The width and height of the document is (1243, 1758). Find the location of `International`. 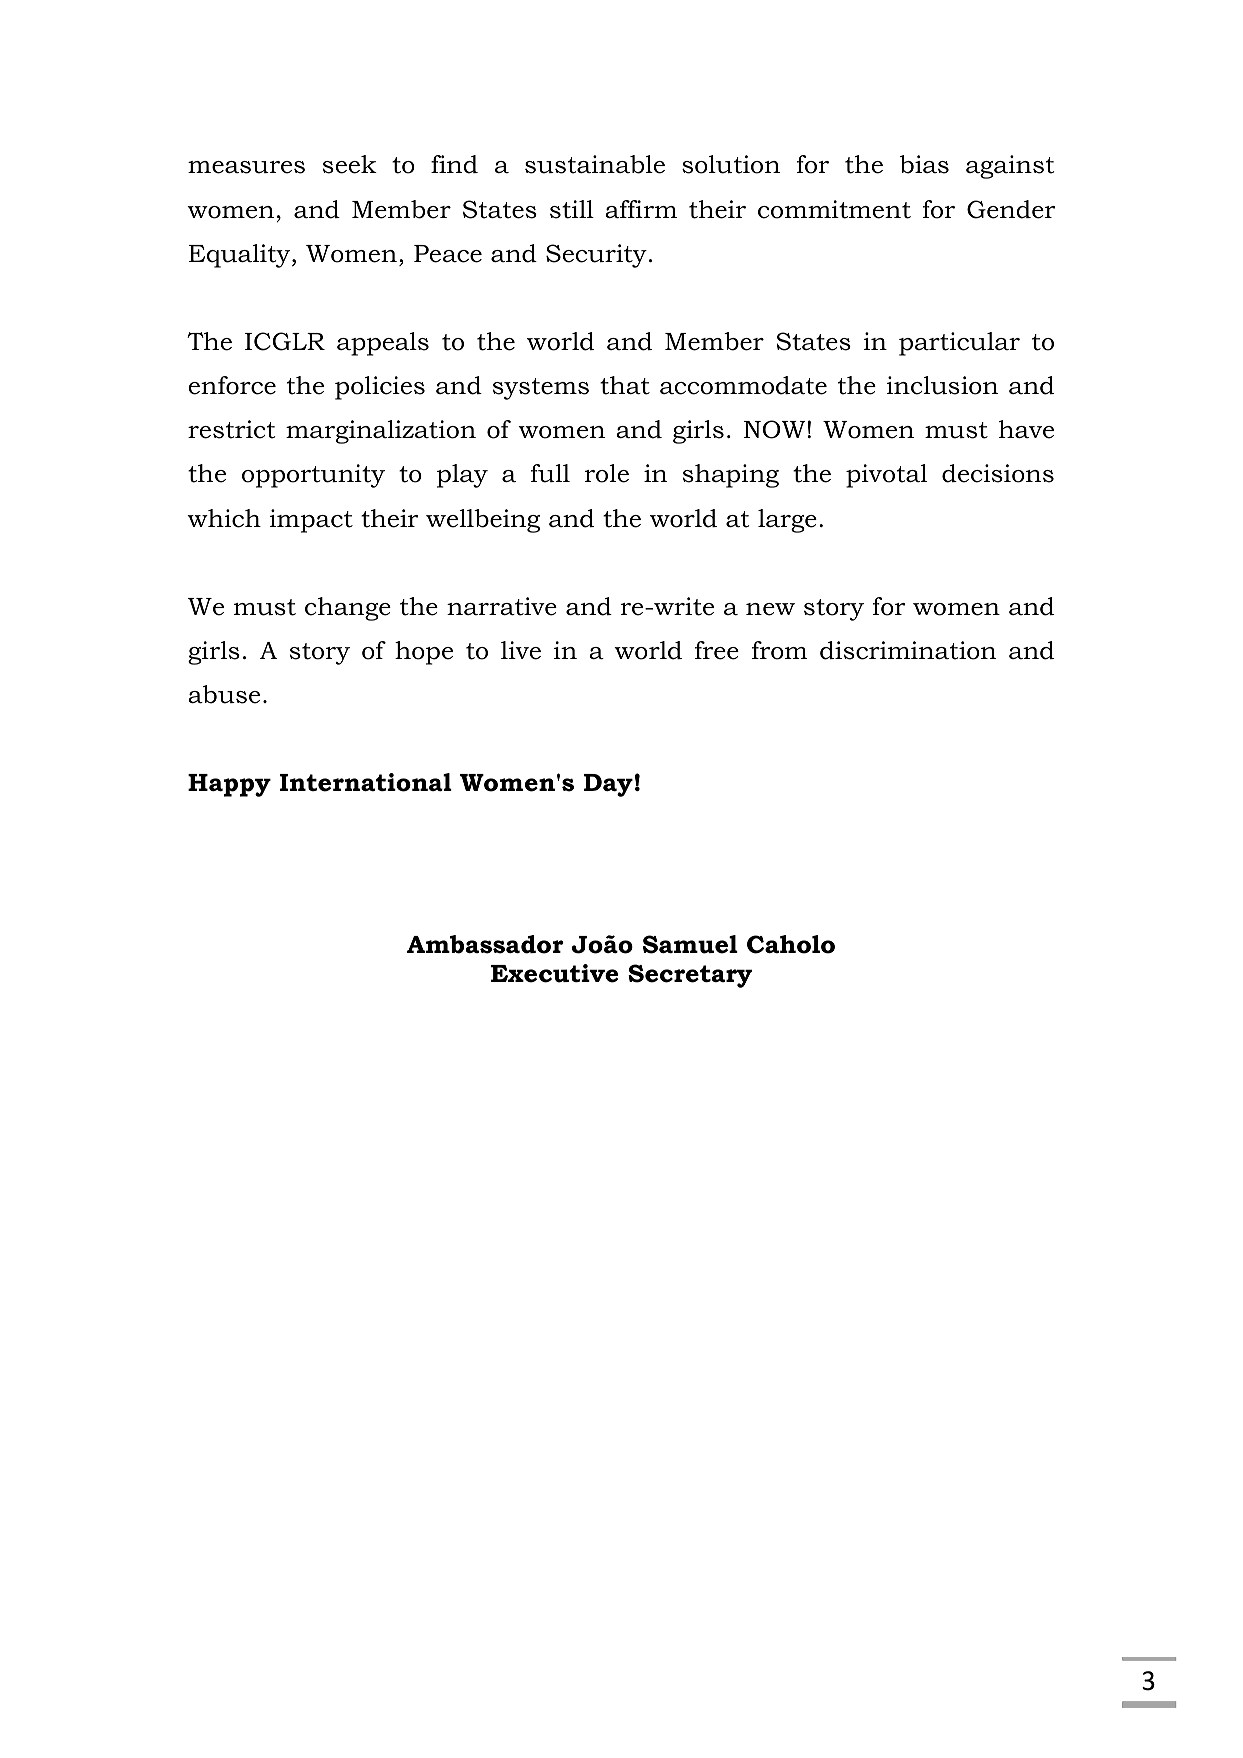

International is located at coordinates (366, 782).
